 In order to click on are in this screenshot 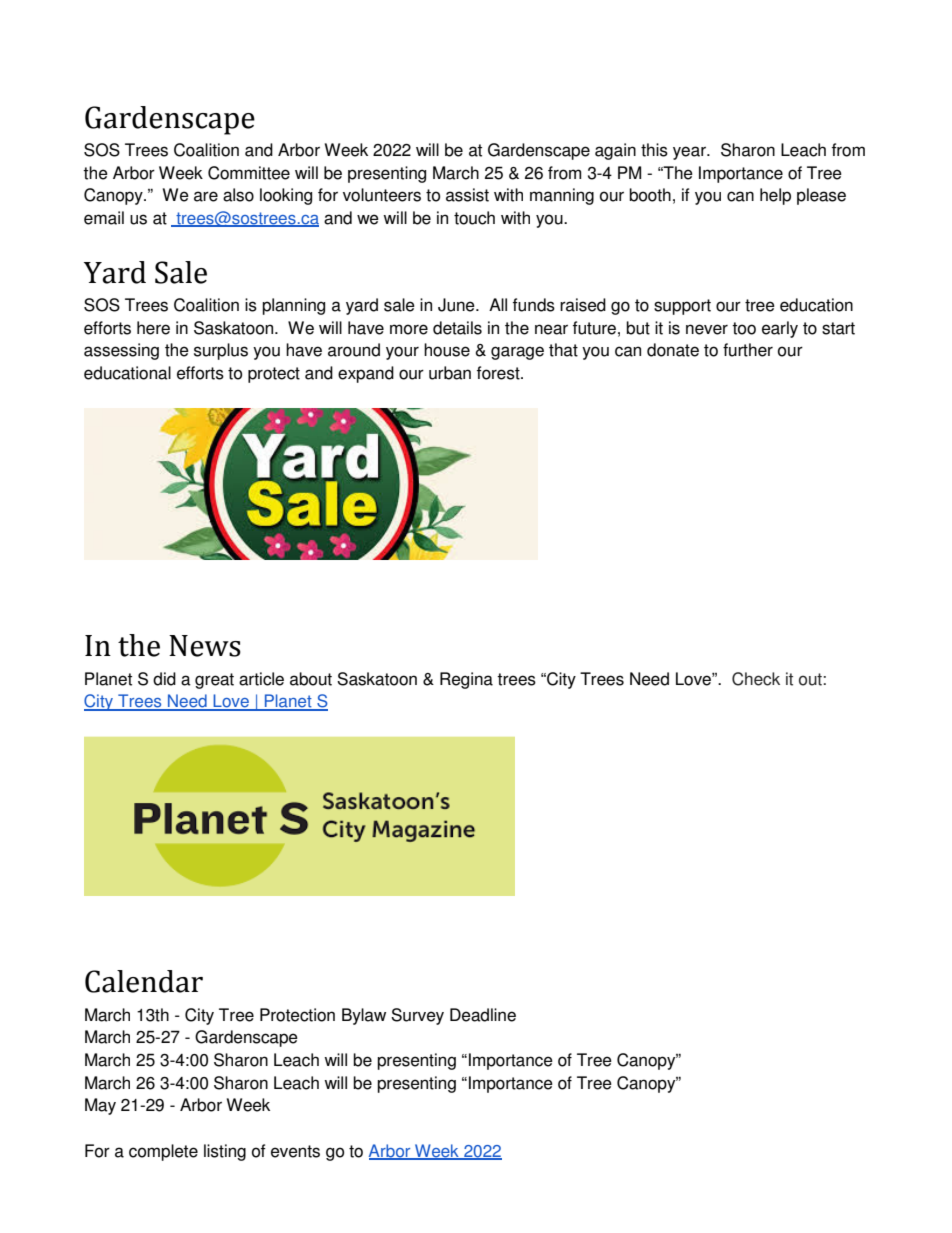, I will do `click(206, 196)`.
